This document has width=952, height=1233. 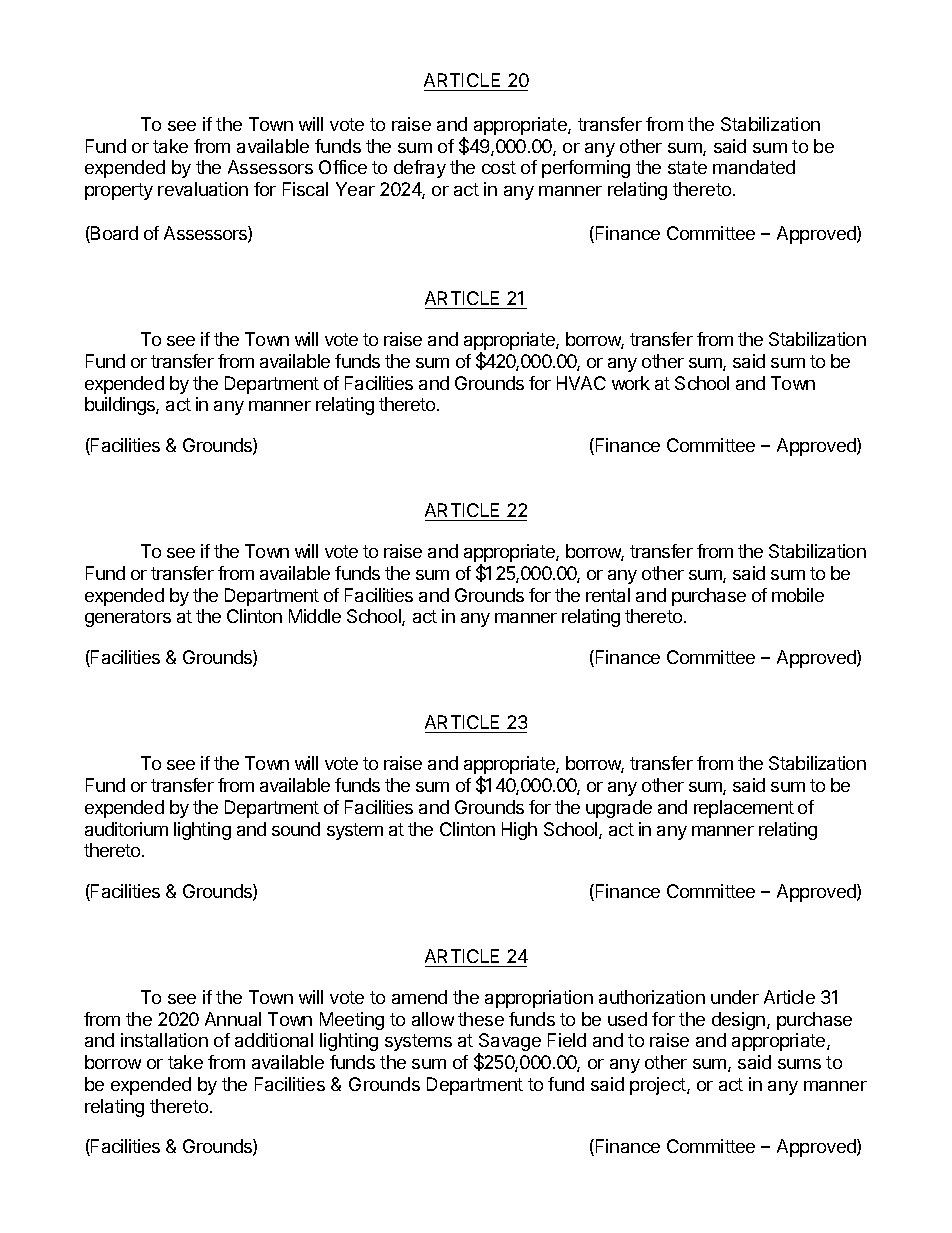 What do you see at coordinates (420, 169) in the document?
I see `defray` at bounding box center [420, 169].
